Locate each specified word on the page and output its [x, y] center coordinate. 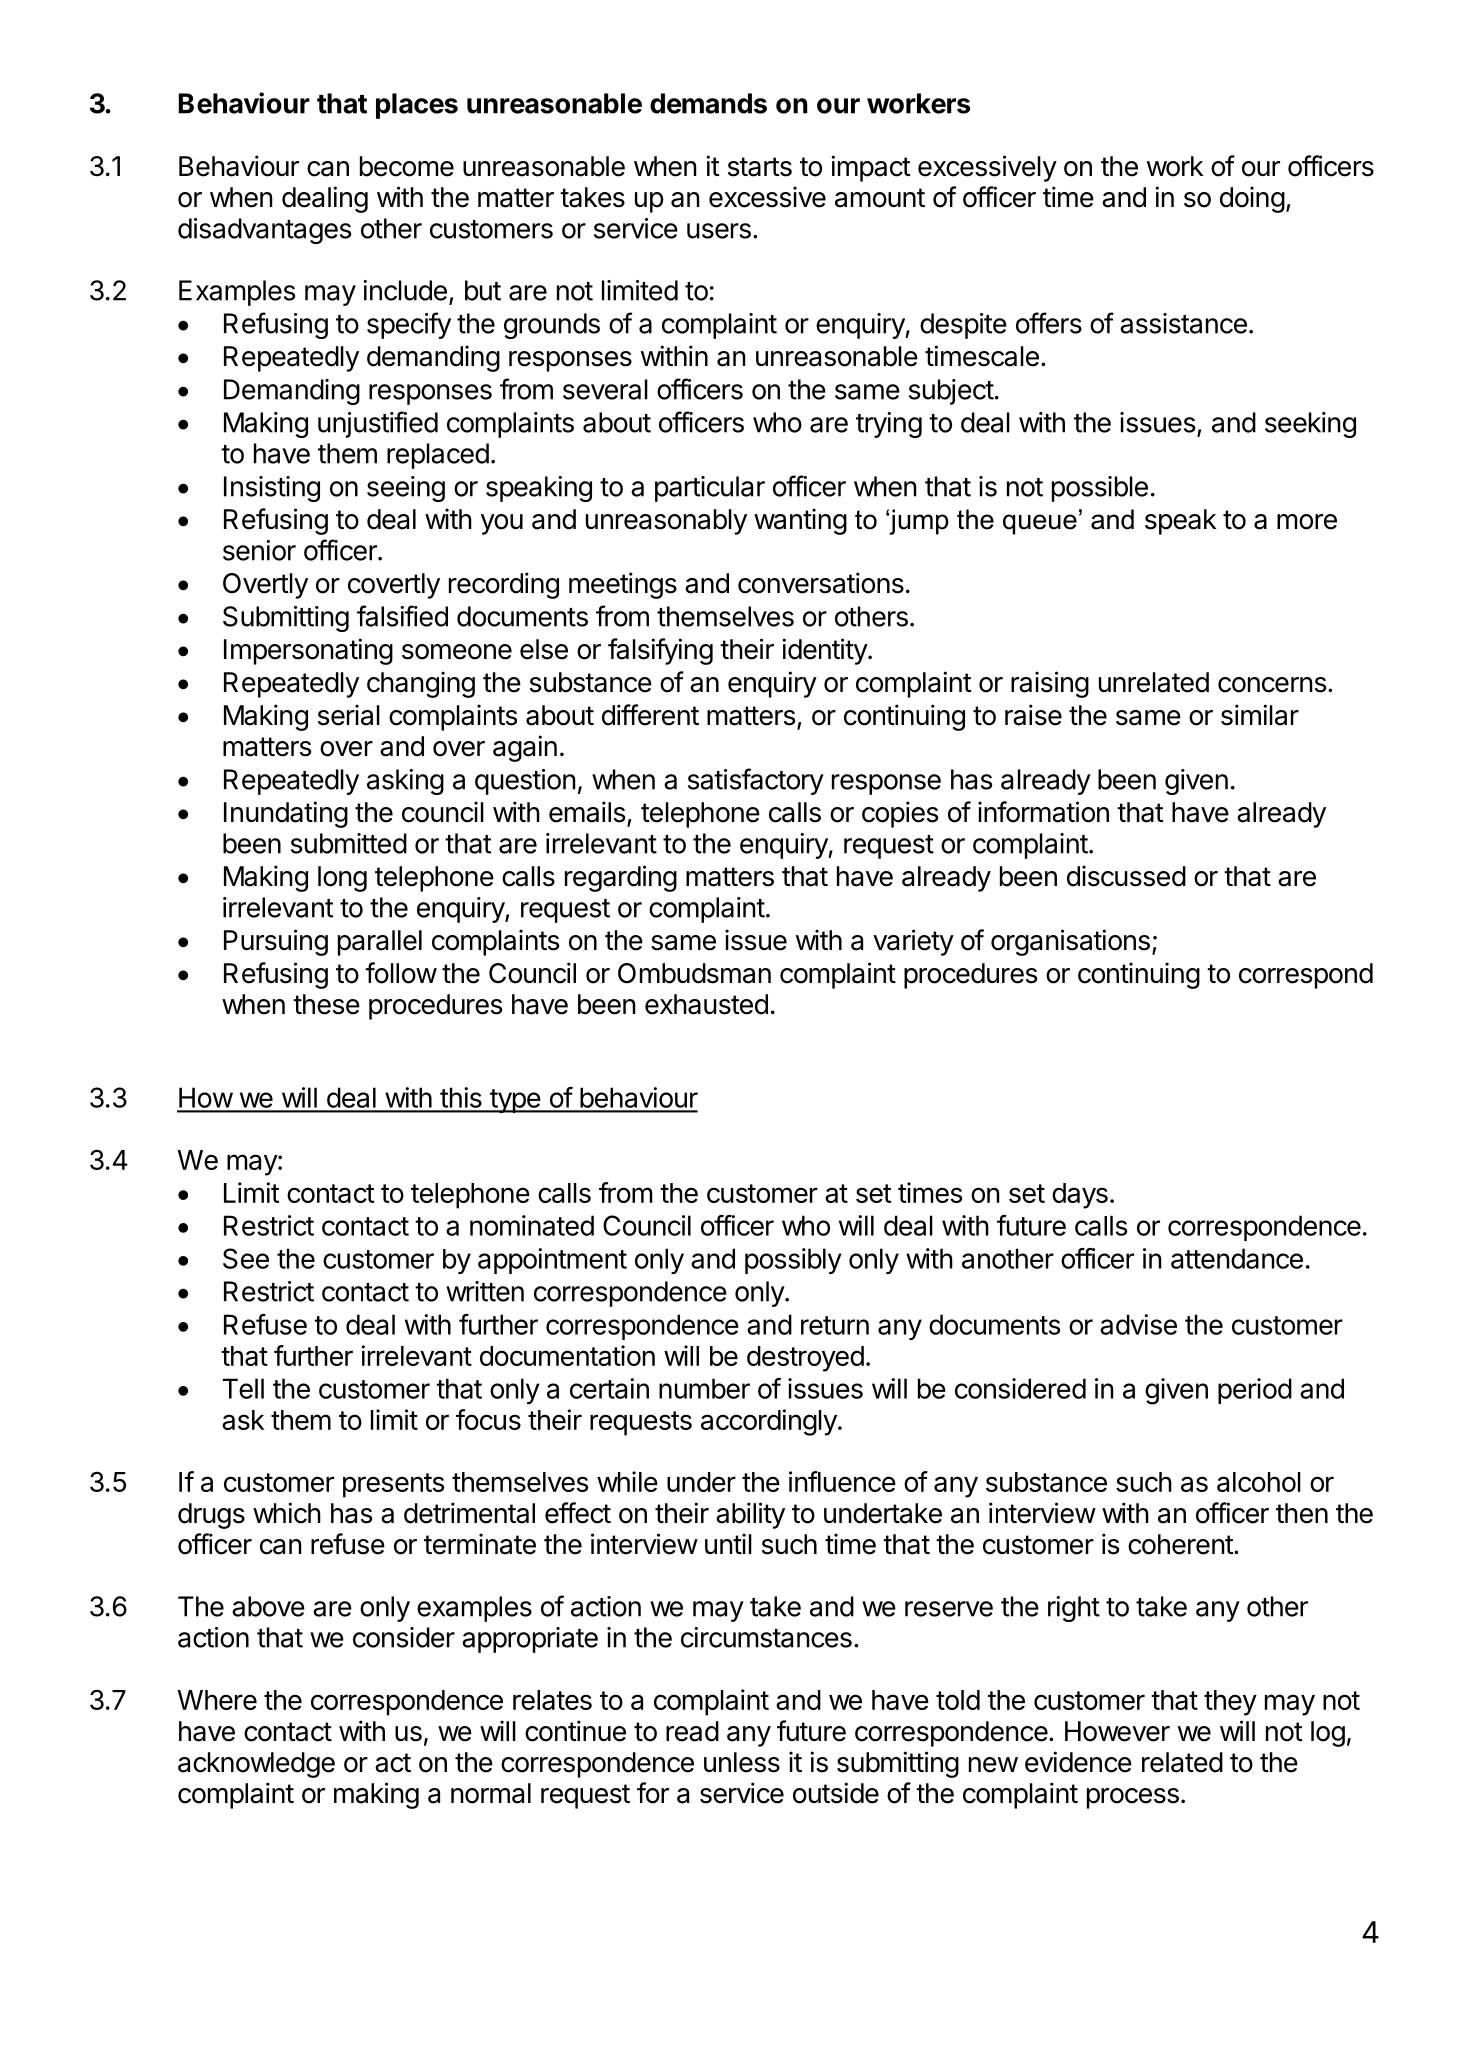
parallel [380, 943]
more [1307, 522]
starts [760, 167]
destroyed [805, 1359]
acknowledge [256, 1765]
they [1230, 1703]
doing [1252, 199]
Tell [243, 1388]
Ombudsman [694, 973]
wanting [800, 521]
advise [1138, 1324]
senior [259, 550]
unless [742, 1762]
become [407, 166]
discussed [1126, 876]
